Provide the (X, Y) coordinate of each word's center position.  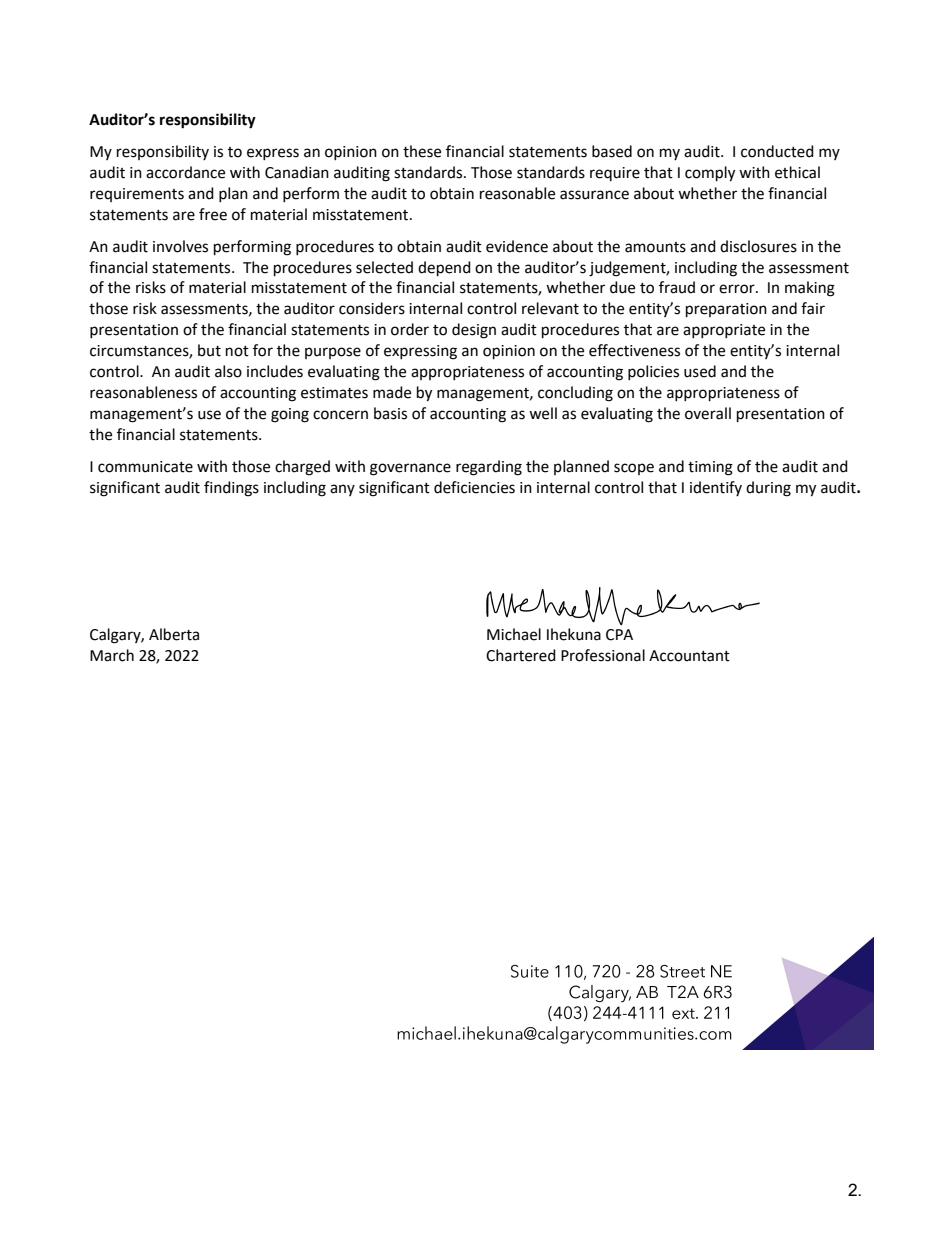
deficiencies (474, 487)
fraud (677, 287)
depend (444, 269)
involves (180, 246)
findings (231, 489)
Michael (514, 634)
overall (708, 413)
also (228, 371)
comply (710, 174)
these (422, 151)
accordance (185, 172)
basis (390, 413)
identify (716, 488)
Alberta (174, 634)
